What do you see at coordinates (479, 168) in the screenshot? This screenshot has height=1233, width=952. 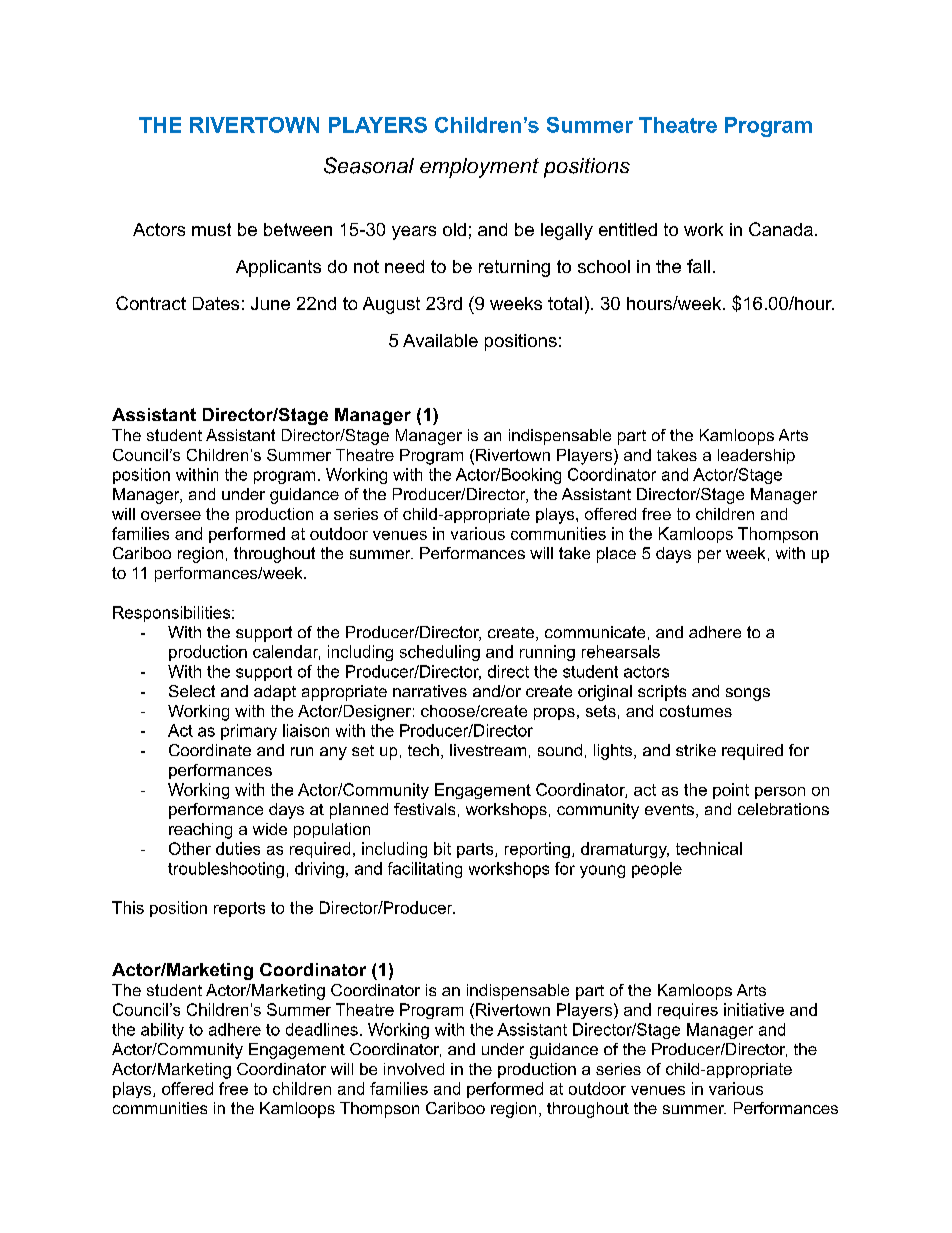 I see `employment` at bounding box center [479, 168].
